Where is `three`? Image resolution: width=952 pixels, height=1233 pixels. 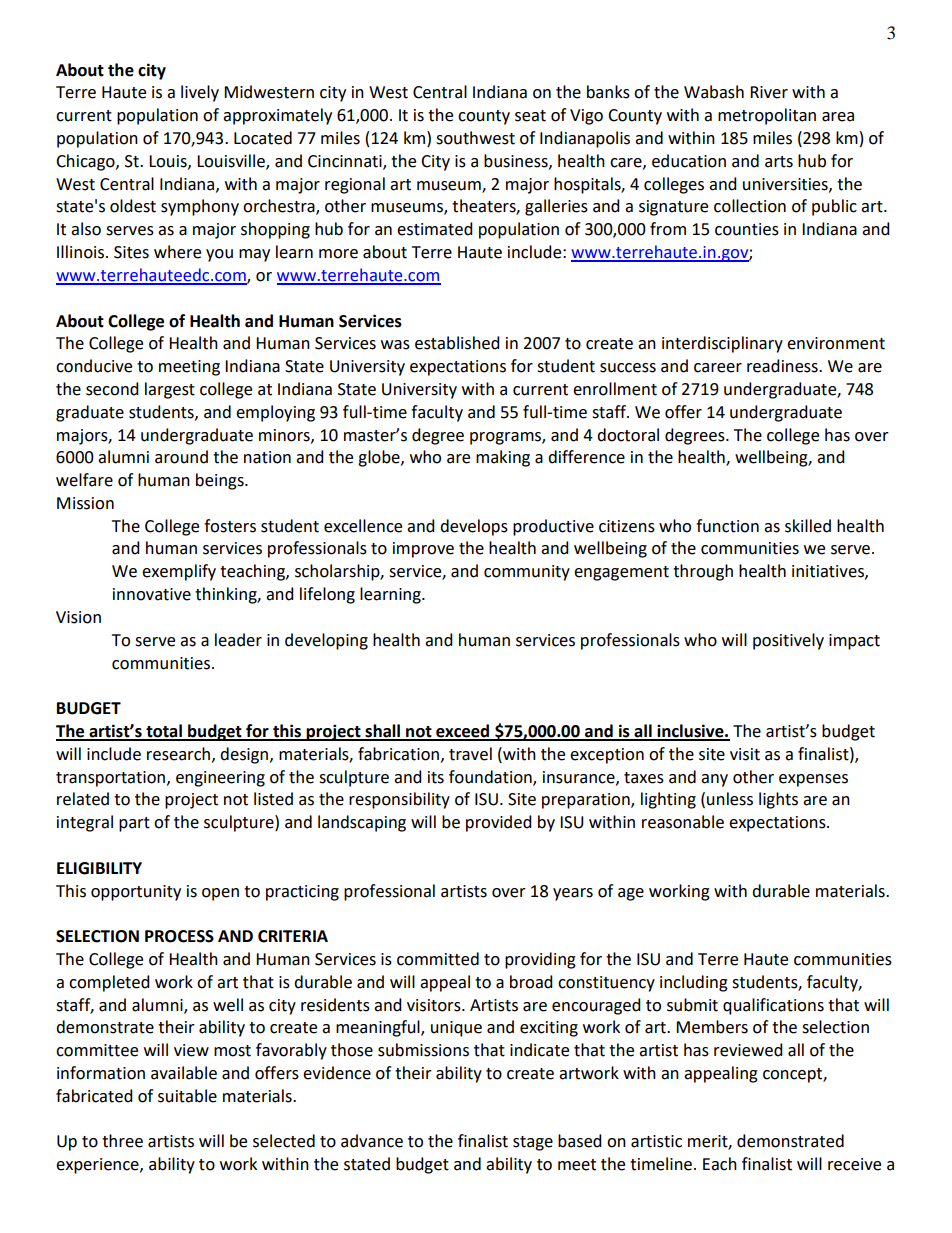
three is located at coordinates (122, 1141).
